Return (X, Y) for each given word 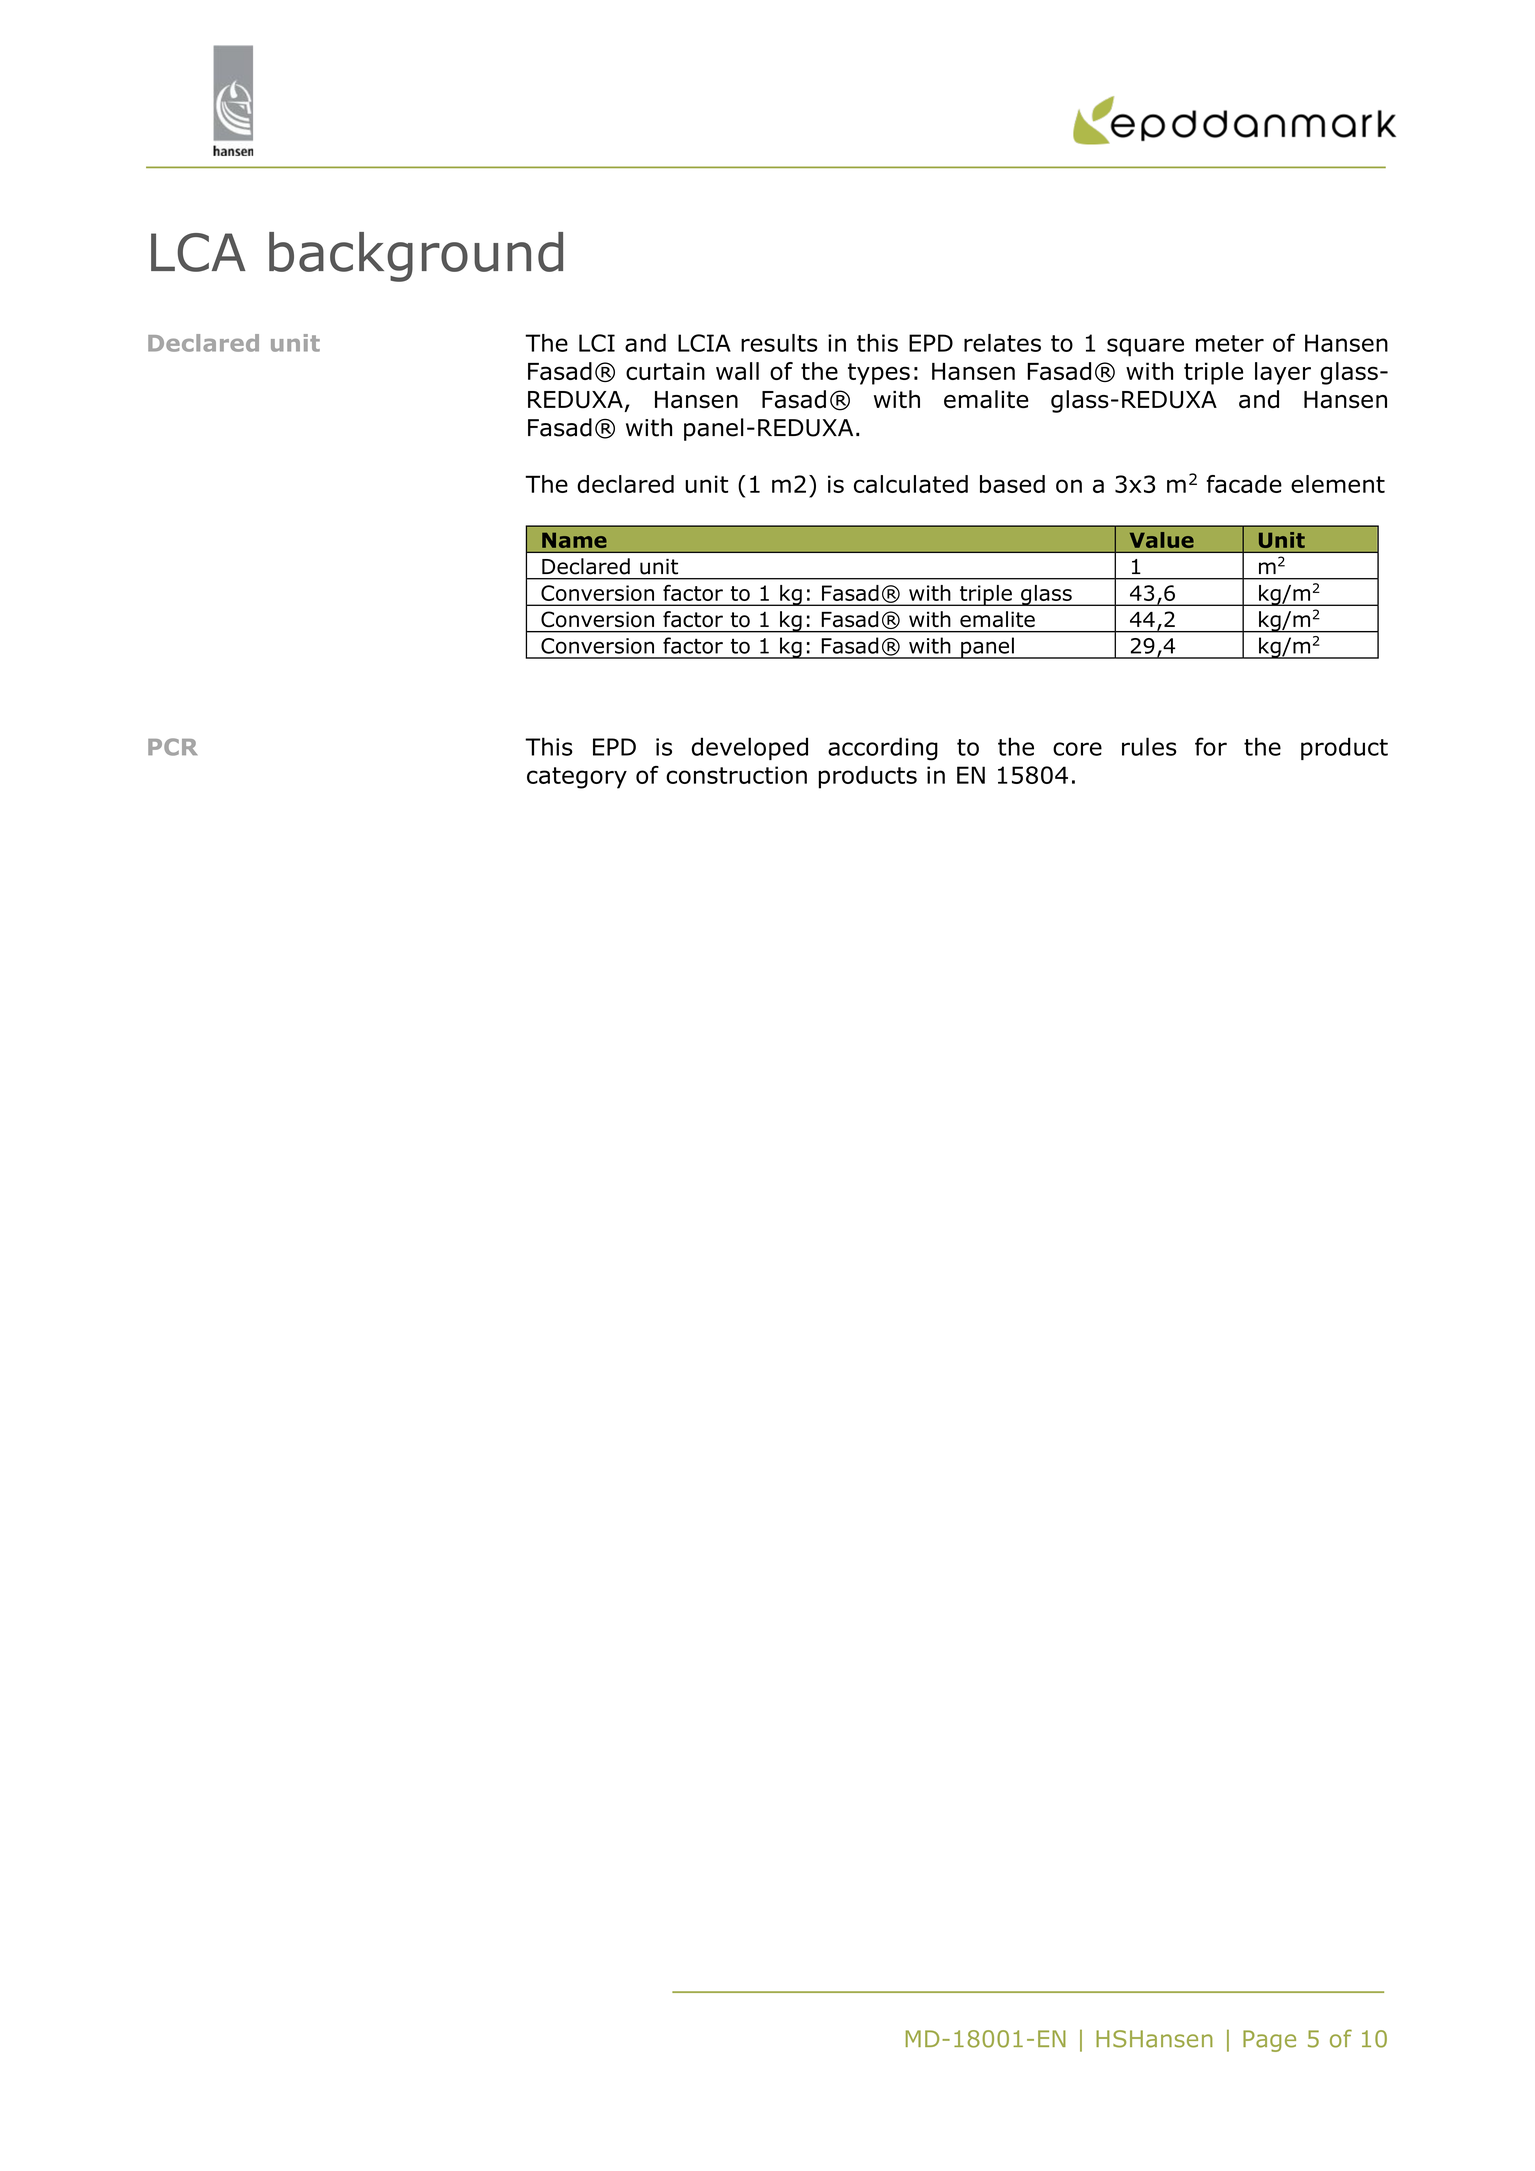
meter (1230, 343)
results (779, 343)
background (416, 257)
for (1211, 746)
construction (736, 775)
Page (1269, 2041)
